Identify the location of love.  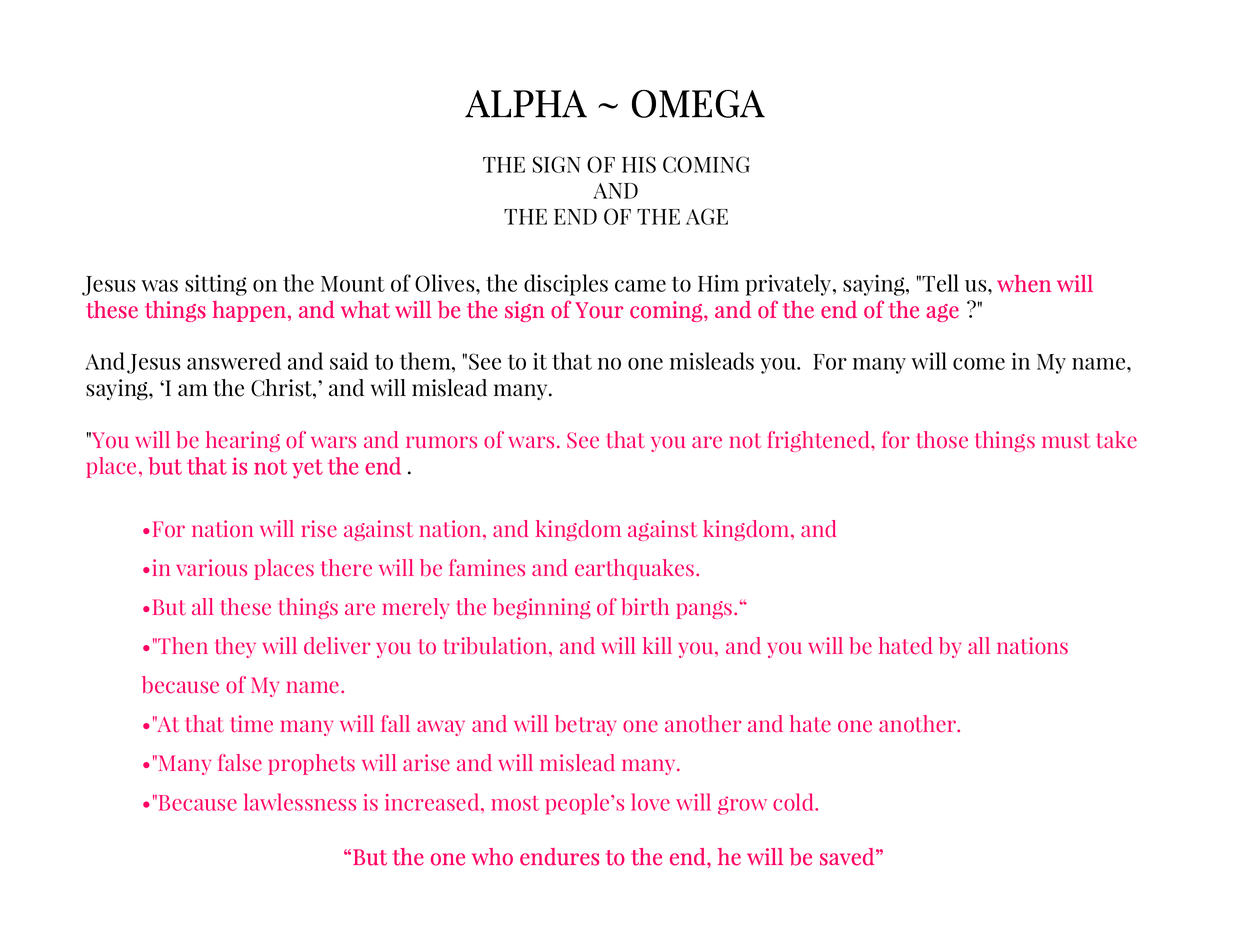
(650, 802).
